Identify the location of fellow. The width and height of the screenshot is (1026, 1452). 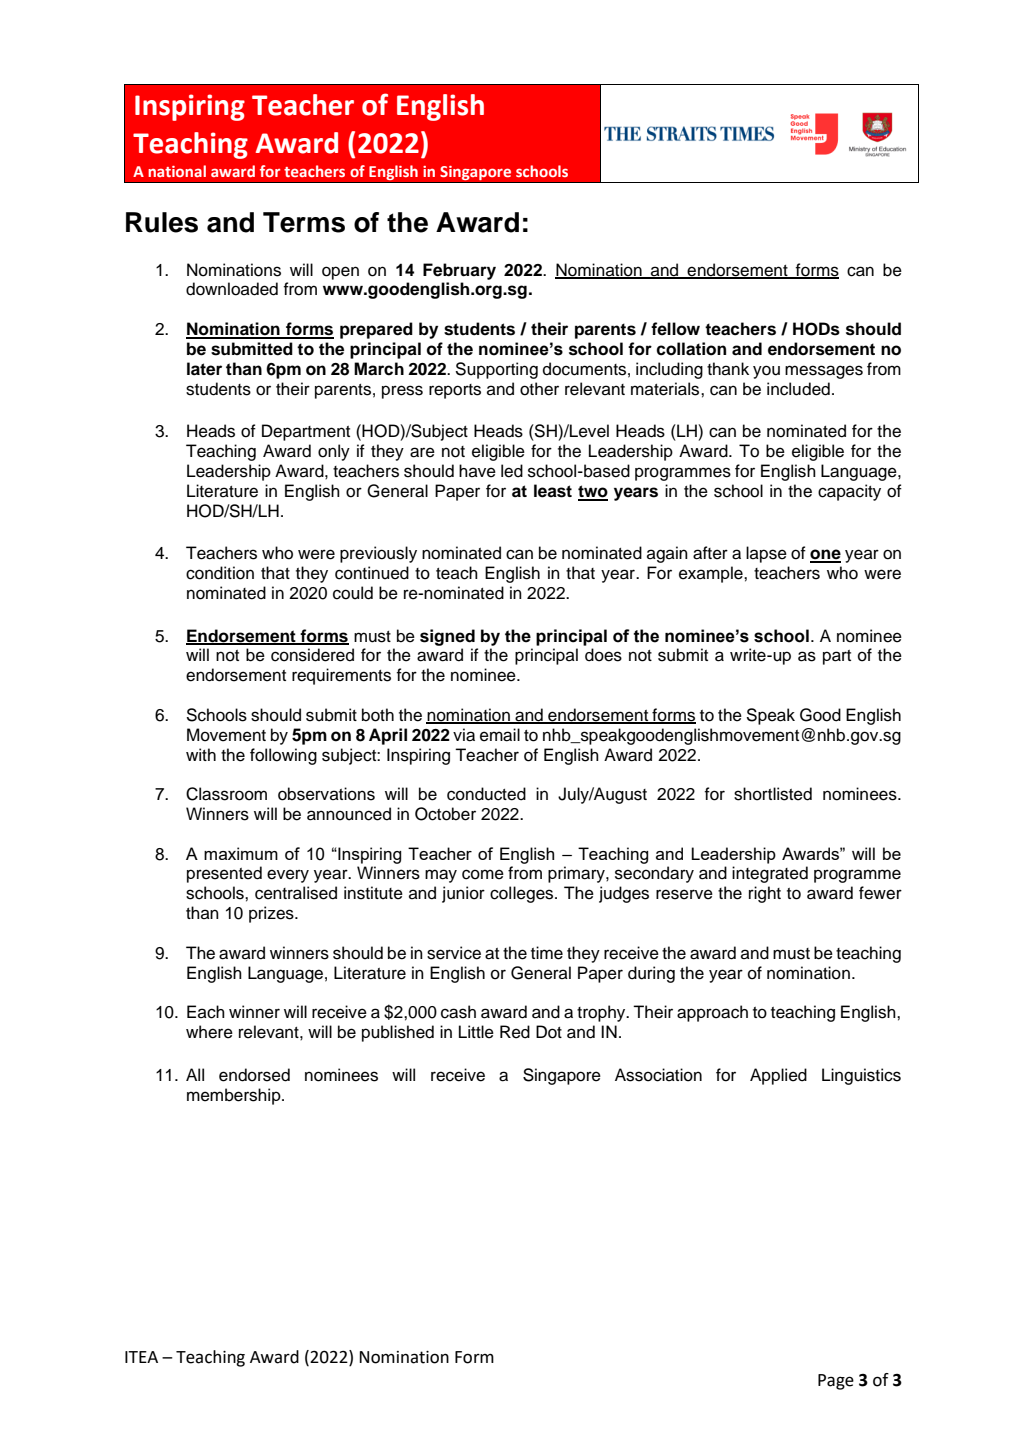
(675, 329).
